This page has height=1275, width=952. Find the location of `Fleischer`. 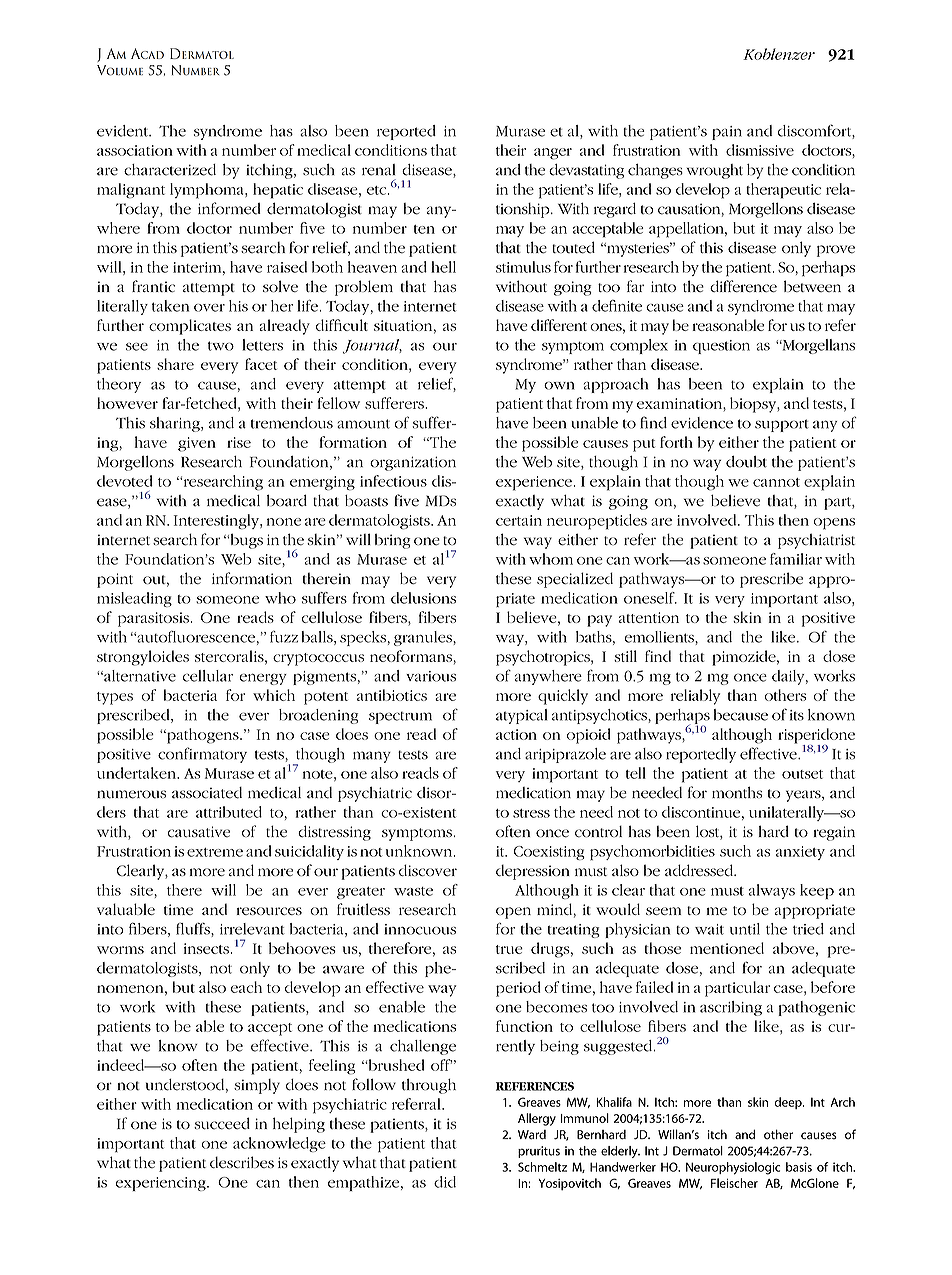

Fleischer is located at coordinates (734, 1183).
